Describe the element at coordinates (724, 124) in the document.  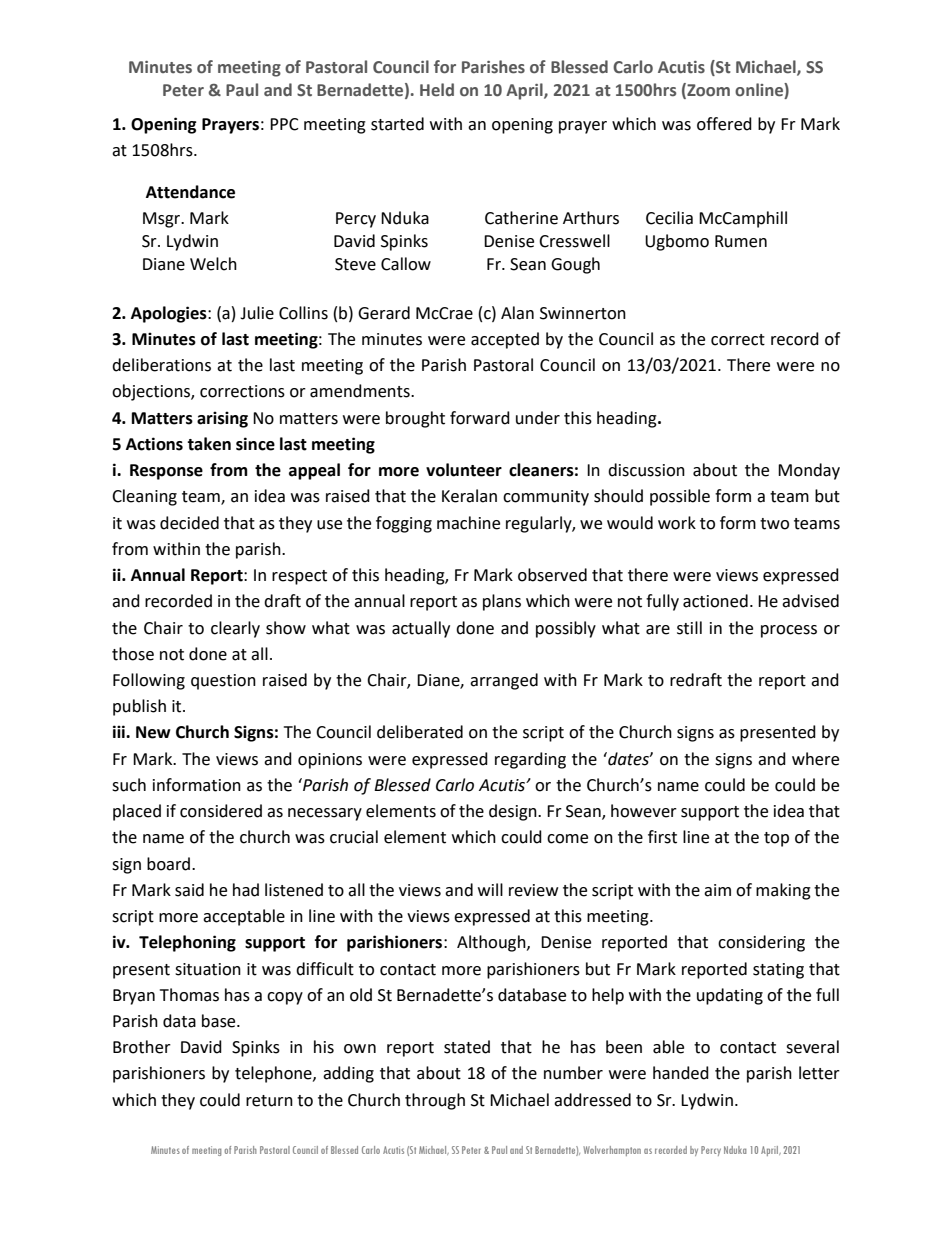
I see `offered` at that location.
